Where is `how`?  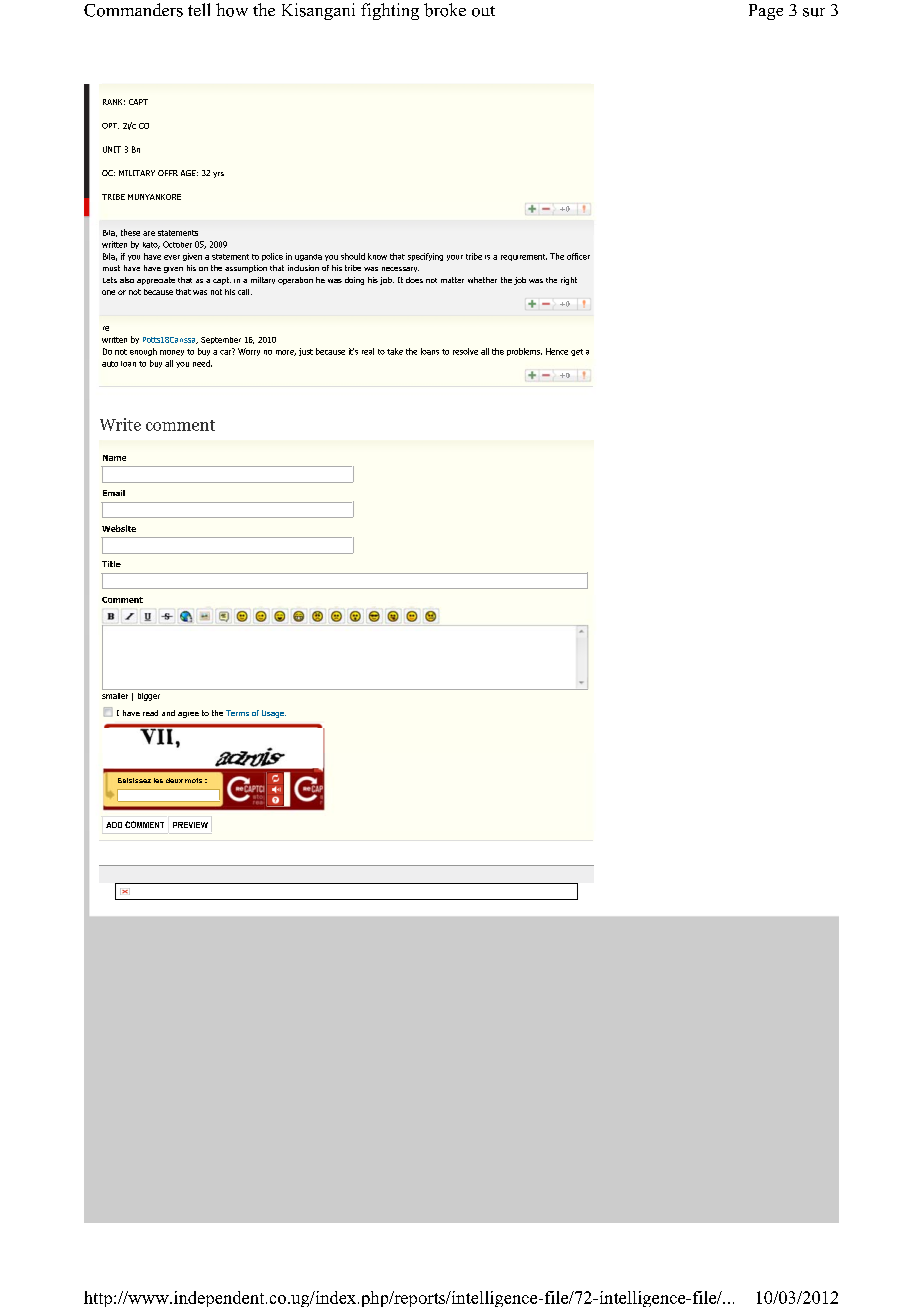
how is located at coordinates (232, 10).
